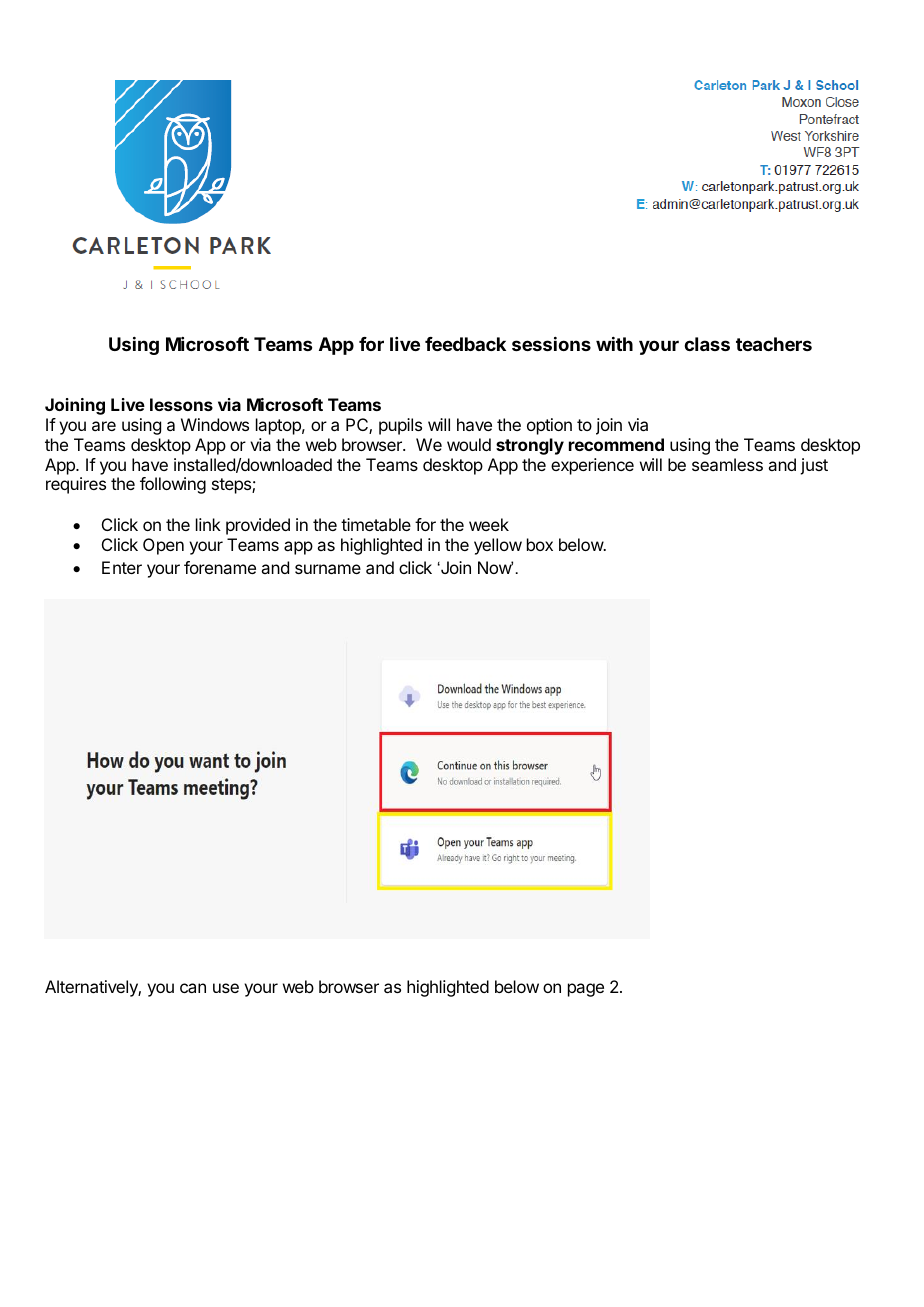  I want to click on use, so click(226, 988).
